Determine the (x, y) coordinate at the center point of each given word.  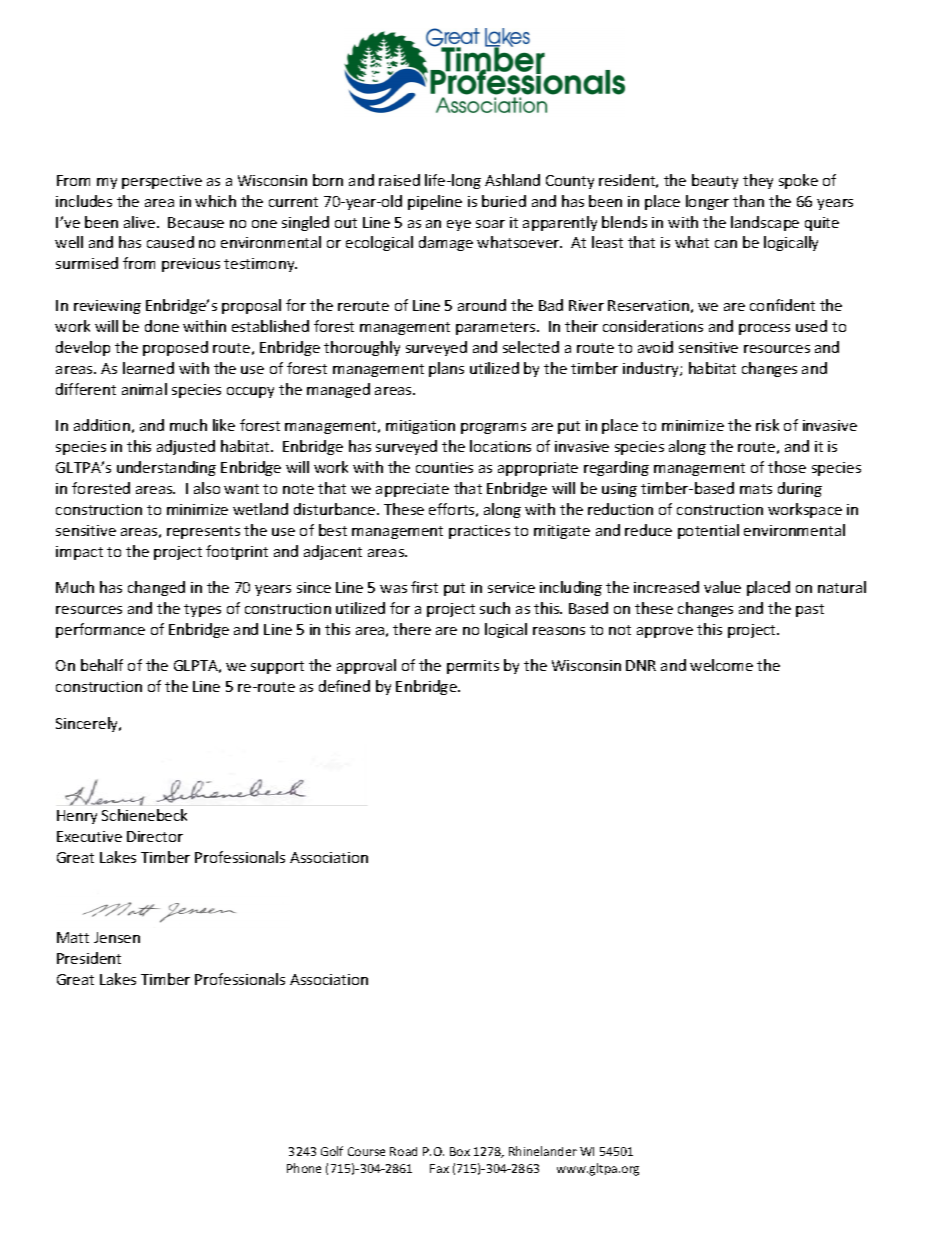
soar (490, 224)
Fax (439, 1168)
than (748, 201)
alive (141, 222)
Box (460, 1151)
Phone (304, 1168)
